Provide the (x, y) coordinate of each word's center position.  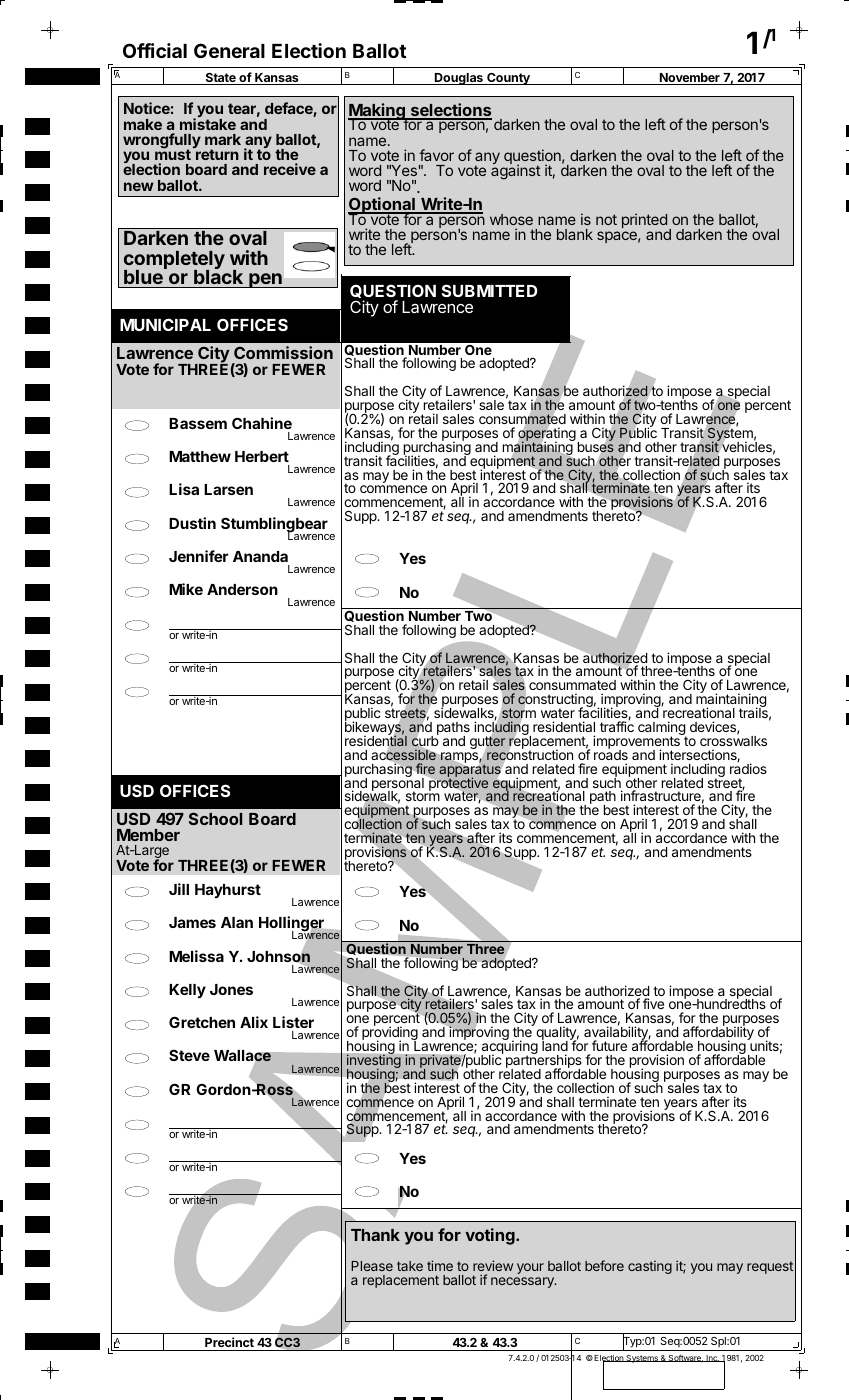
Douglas (459, 79)
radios (748, 768)
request (770, 1267)
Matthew (200, 456)
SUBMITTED (490, 290)
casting (650, 1267)
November (689, 79)
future (609, 1045)
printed (644, 220)
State (220, 79)
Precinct (229, 1342)
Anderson (242, 589)
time (440, 1265)
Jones (231, 989)
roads (611, 754)
